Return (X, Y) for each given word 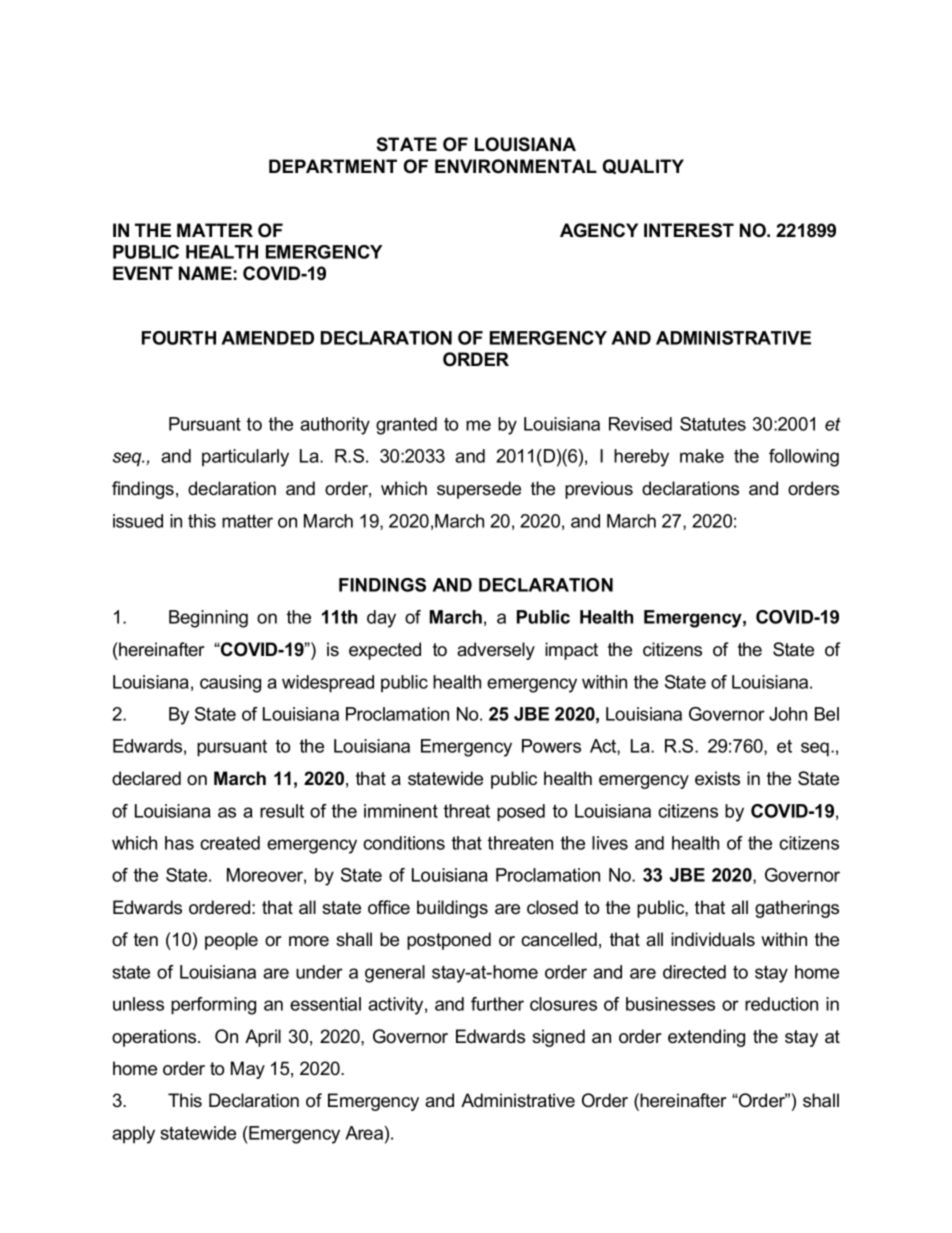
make (702, 456)
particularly (245, 458)
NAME (205, 273)
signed (558, 1038)
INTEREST (689, 230)
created (230, 843)
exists (717, 778)
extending (706, 1038)
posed (521, 813)
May (248, 1070)
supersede (479, 490)
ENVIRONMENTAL (516, 166)
